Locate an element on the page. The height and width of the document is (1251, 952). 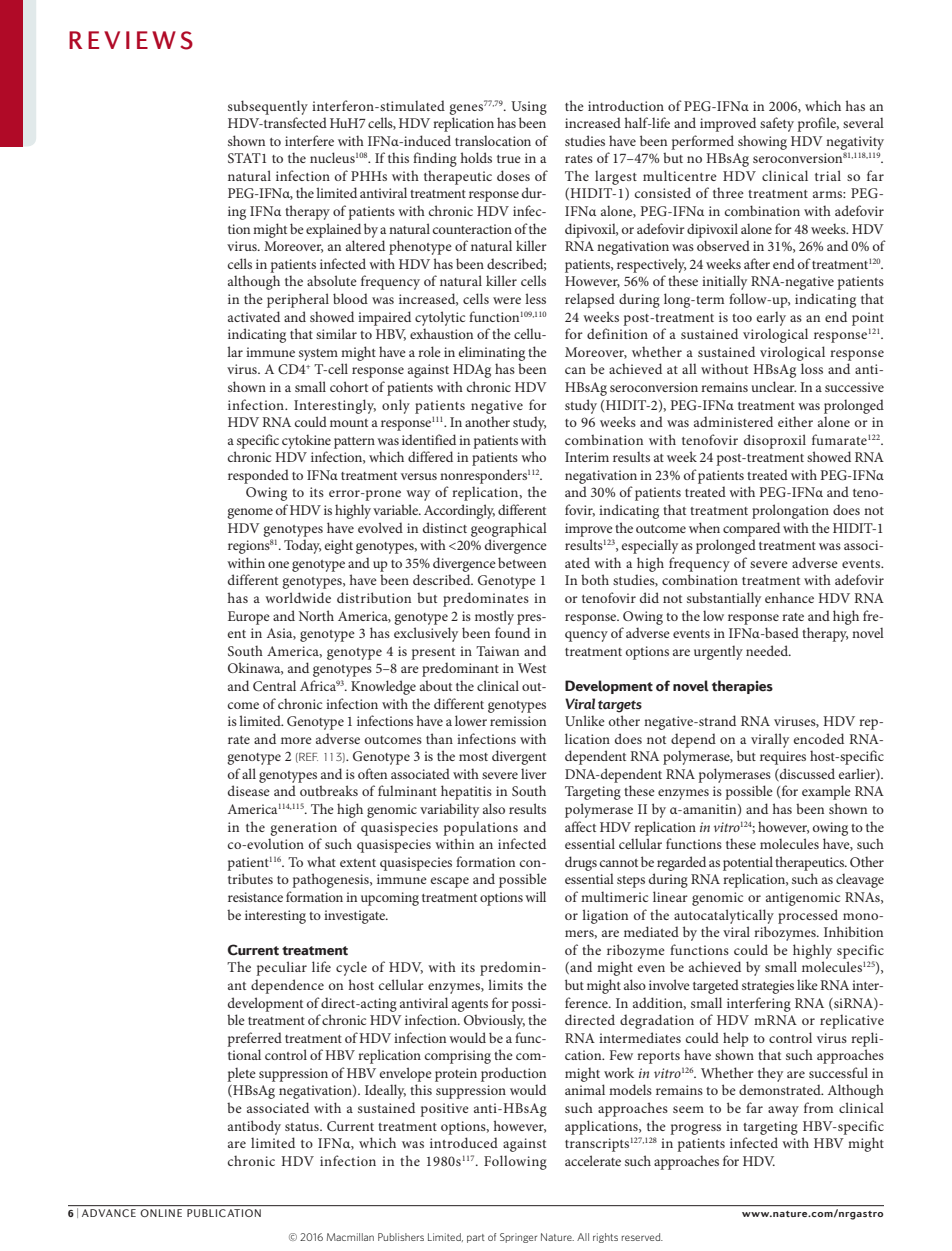
either is located at coordinates (795, 421).
